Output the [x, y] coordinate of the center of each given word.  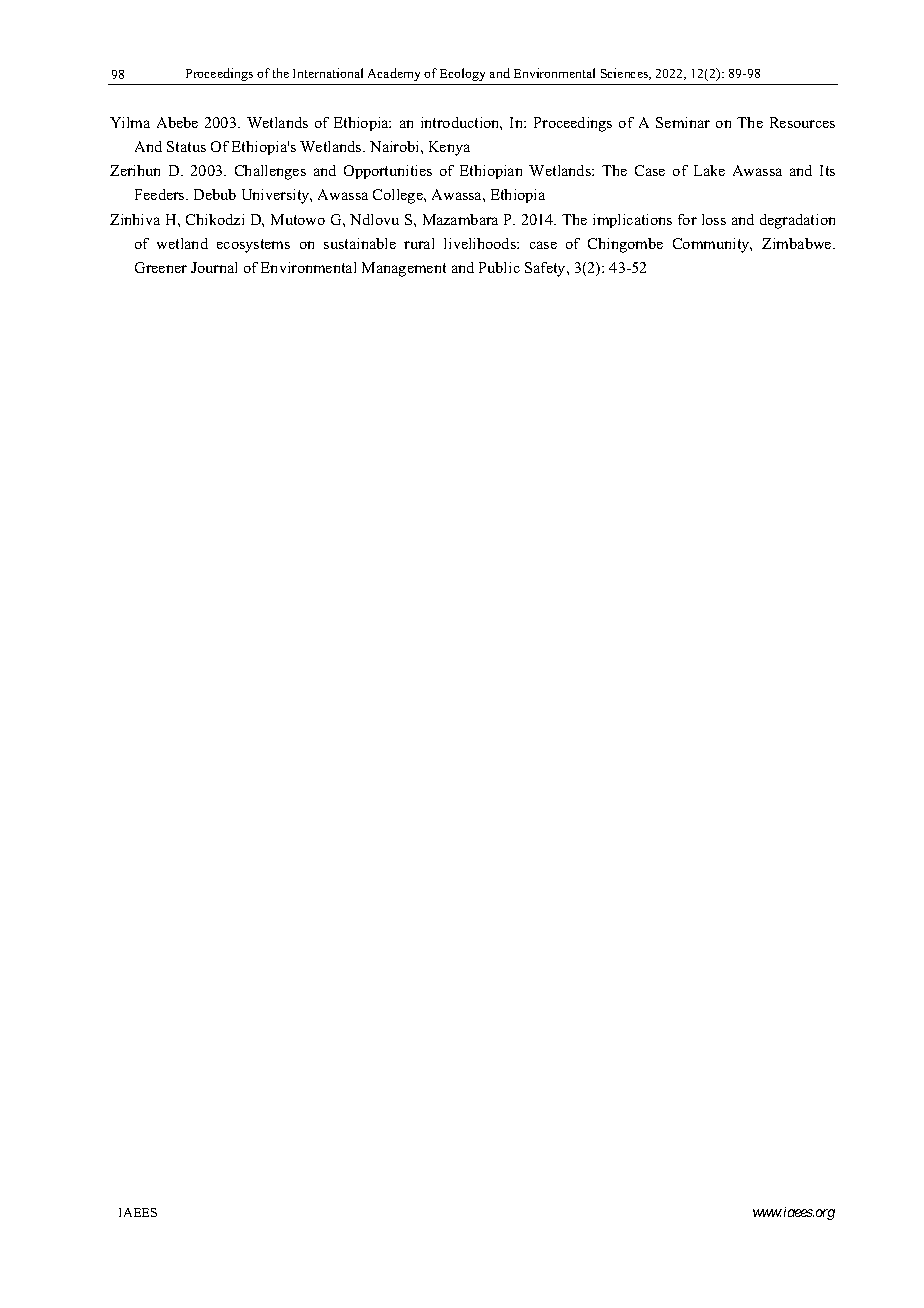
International [328, 73]
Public [499, 267]
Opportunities [388, 172]
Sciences [626, 74]
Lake [709, 170]
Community [712, 245]
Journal [214, 267]
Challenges [270, 172]
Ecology [462, 74]
